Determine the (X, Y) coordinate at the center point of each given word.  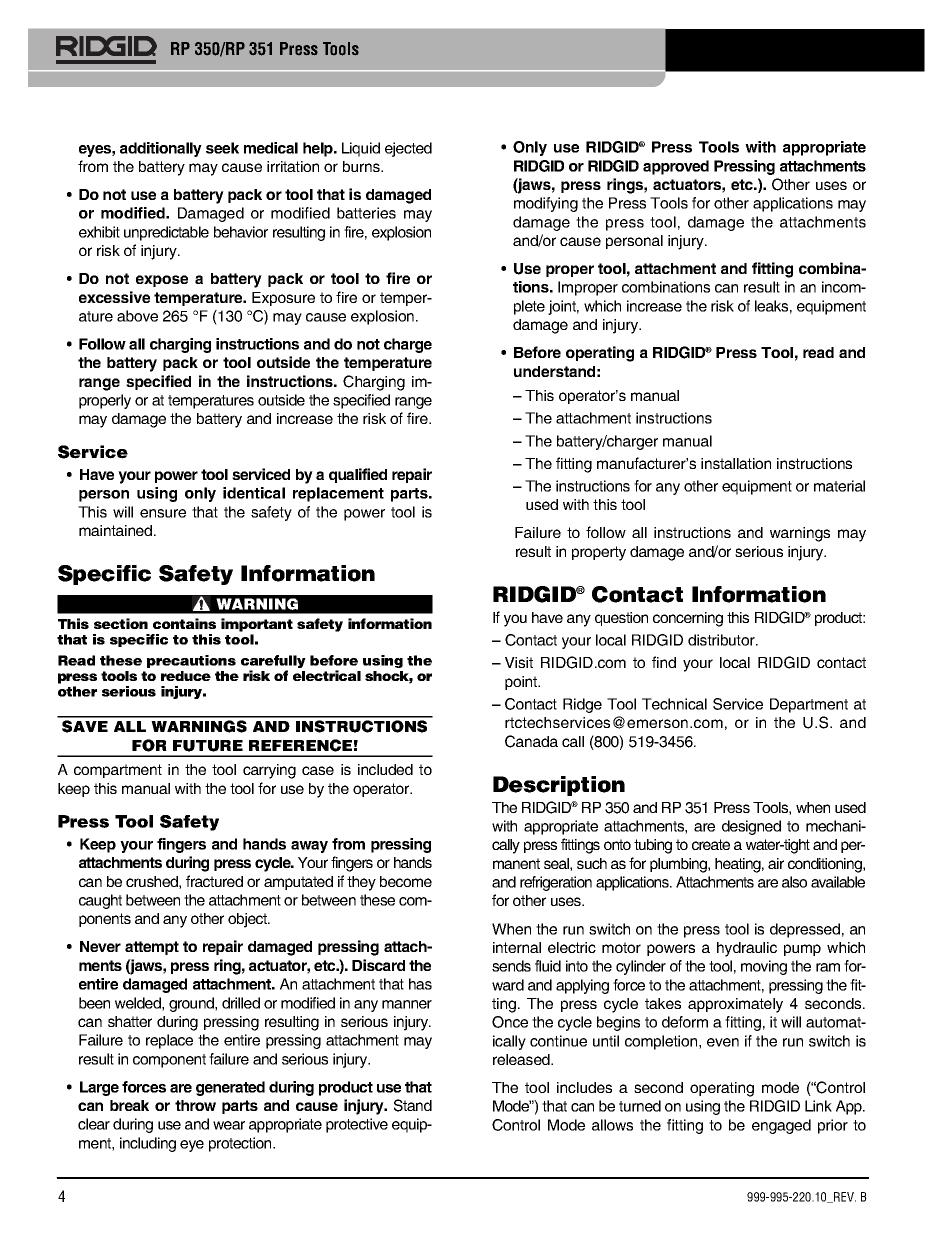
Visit (519, 662)
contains (184, 623)
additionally (161, 149)
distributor (722, 640)
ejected (408, 149)
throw (195, 1105)
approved (676, 167)
